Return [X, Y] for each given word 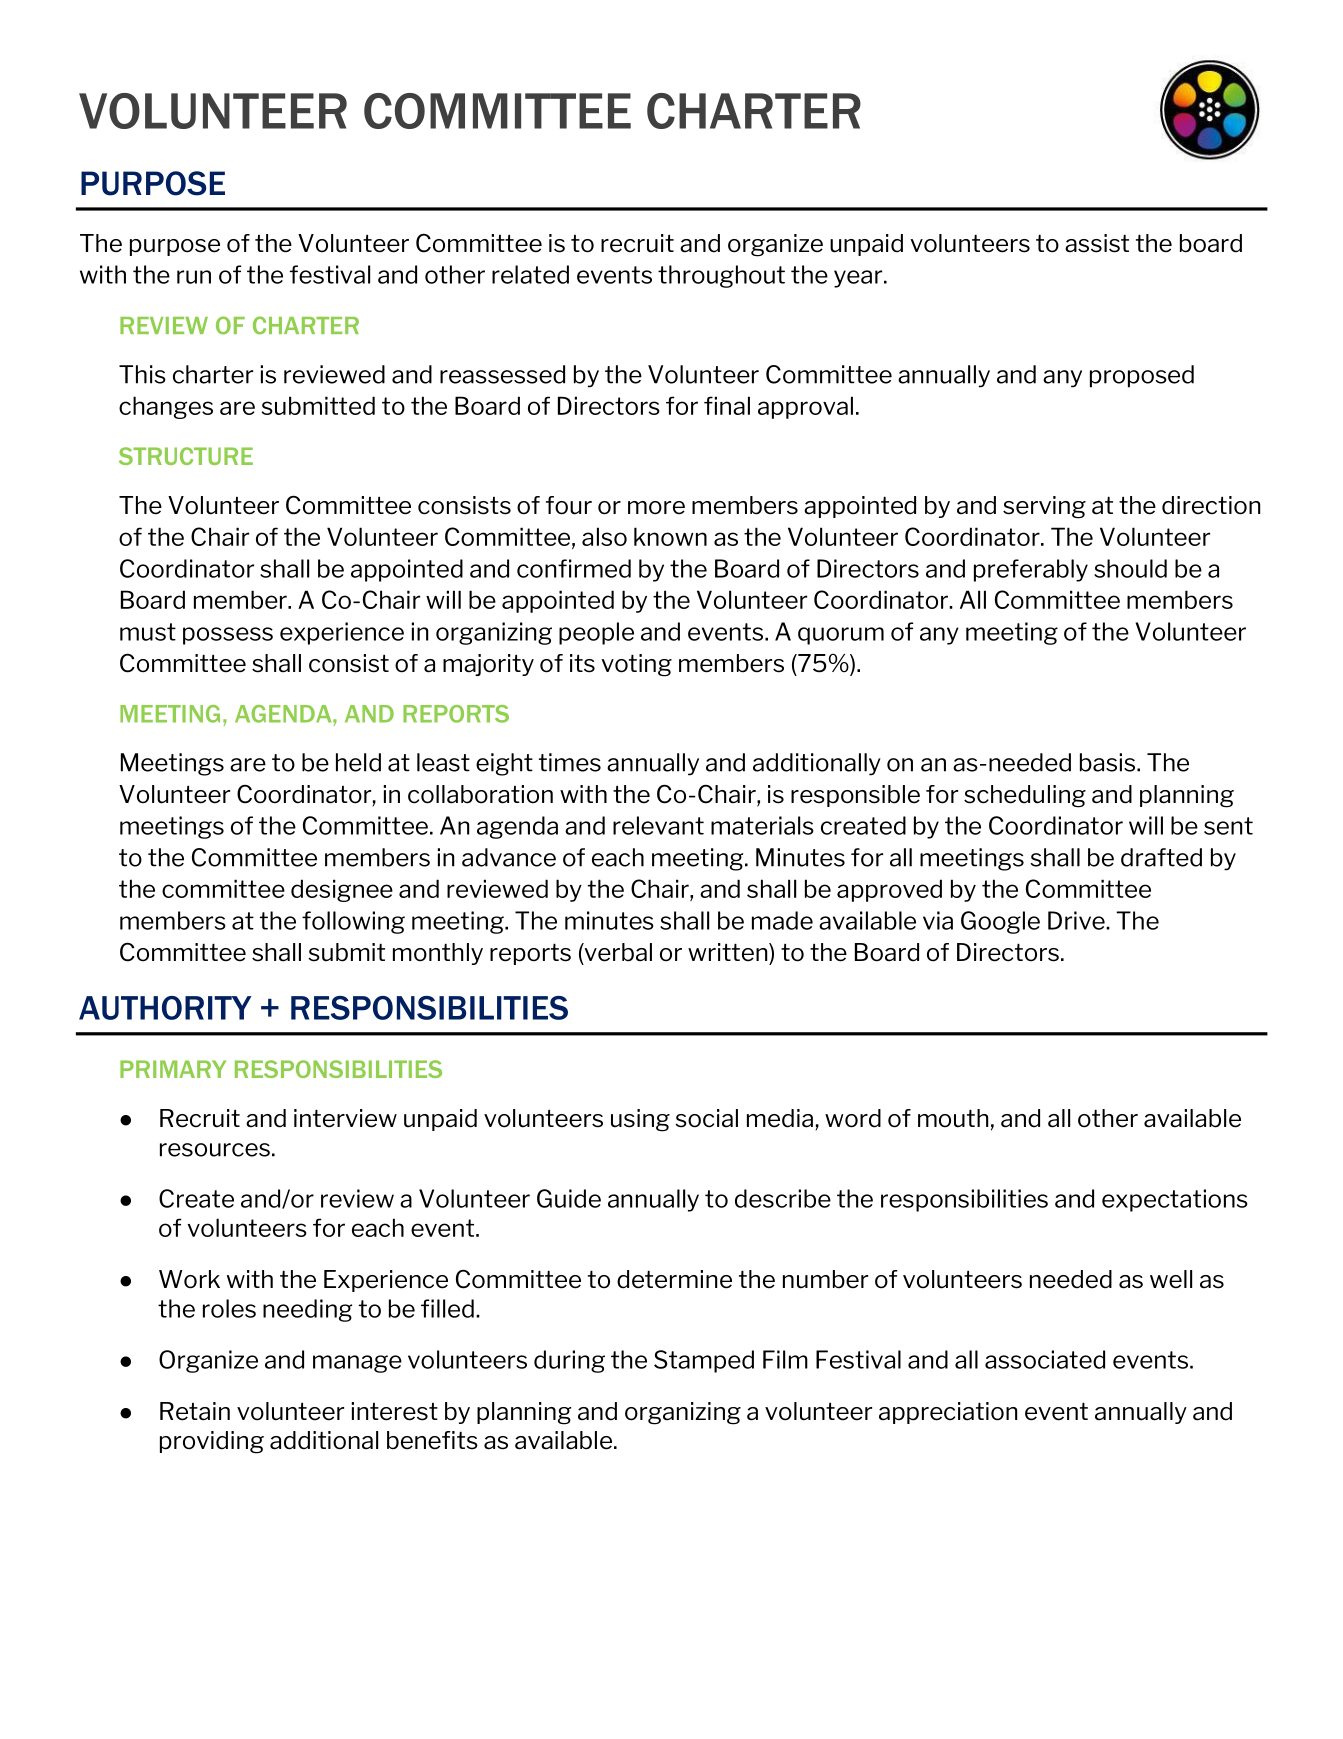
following [353, 922]
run [194, 277]
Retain [195, 1411]
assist [1097, 243]
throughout [721, 276]
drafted [1161, 857]
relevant [658, 825]
